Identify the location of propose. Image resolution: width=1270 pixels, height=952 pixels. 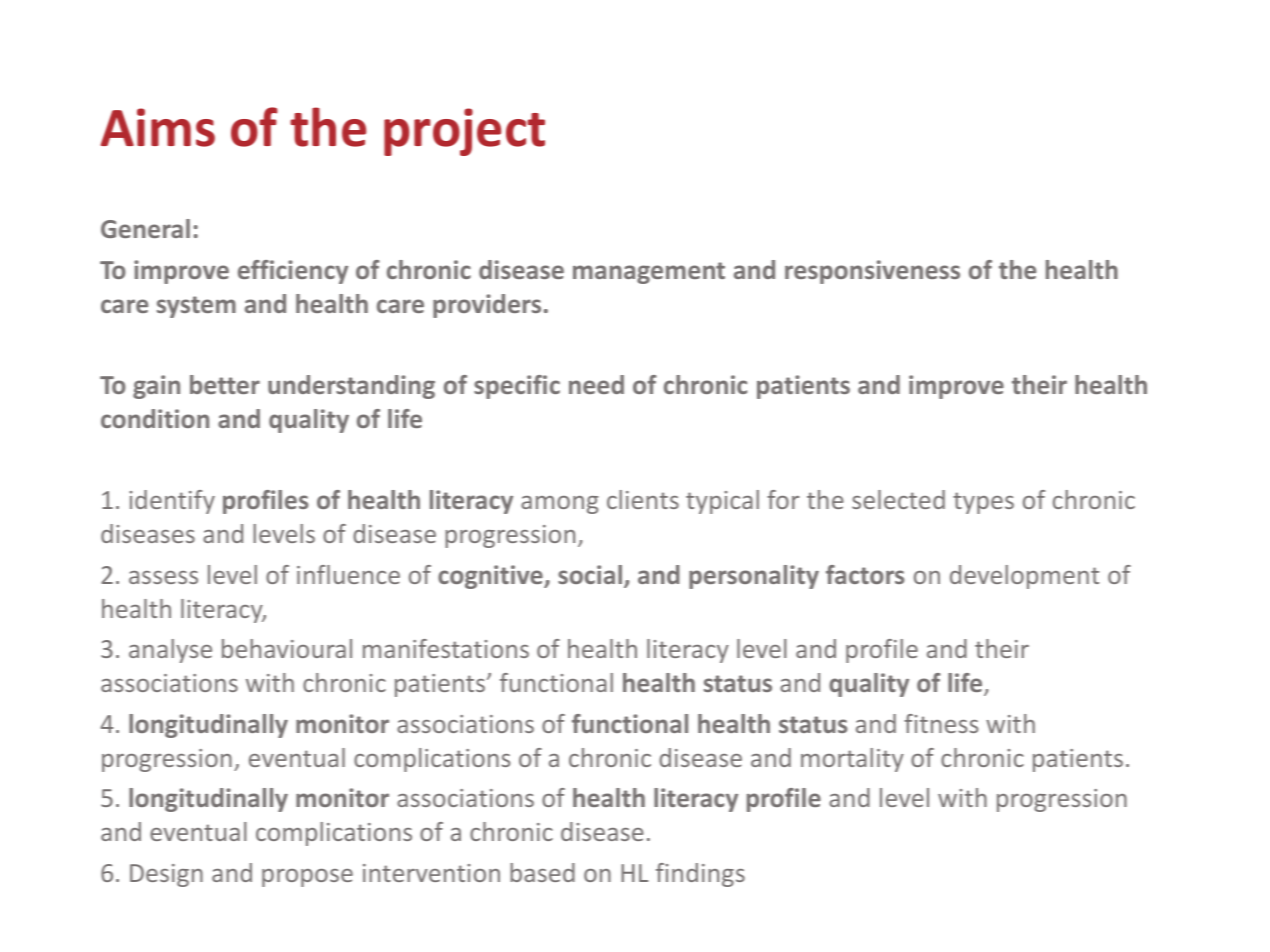
(307, 878).
